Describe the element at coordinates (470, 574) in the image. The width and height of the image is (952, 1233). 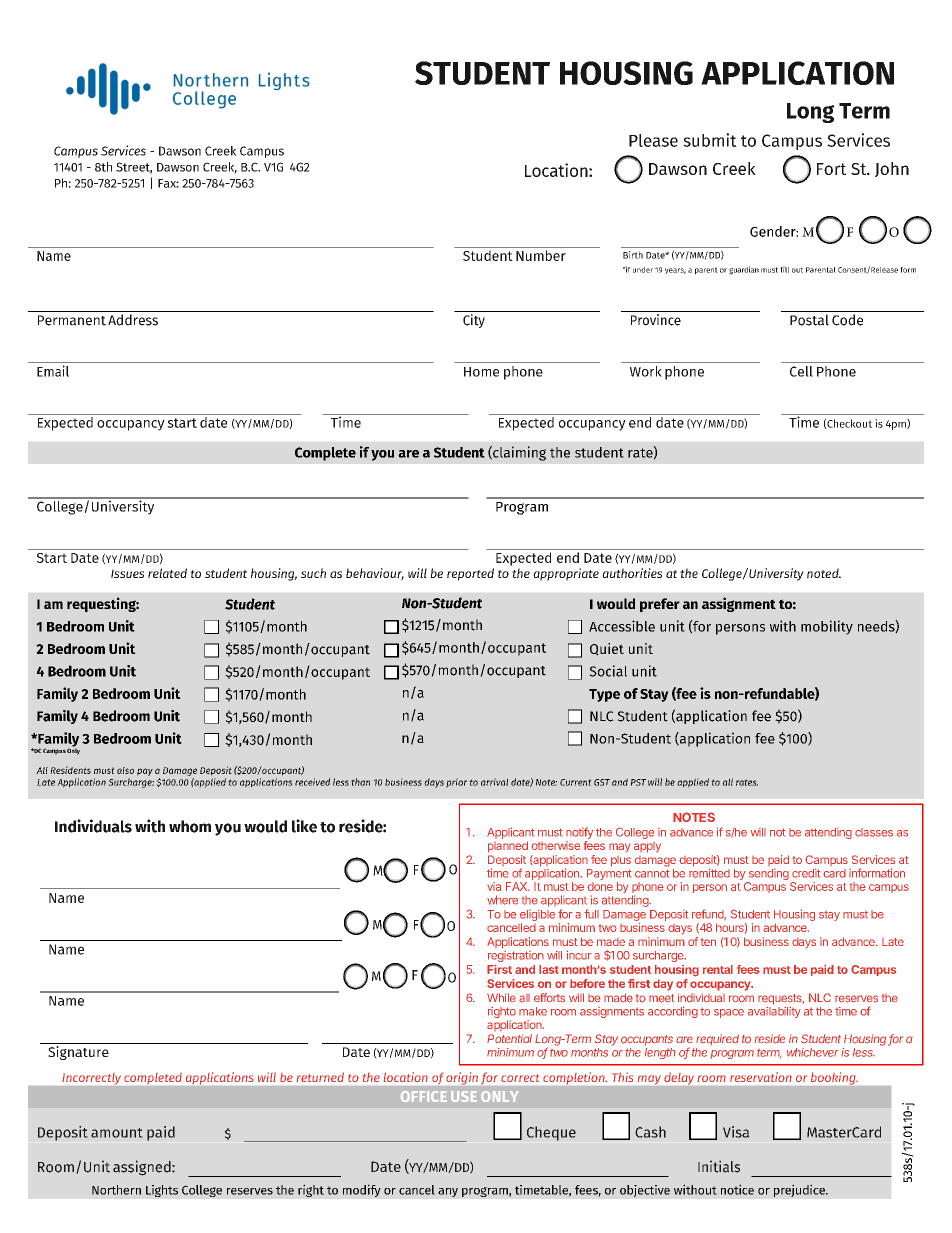
I see `reported` at that location.
